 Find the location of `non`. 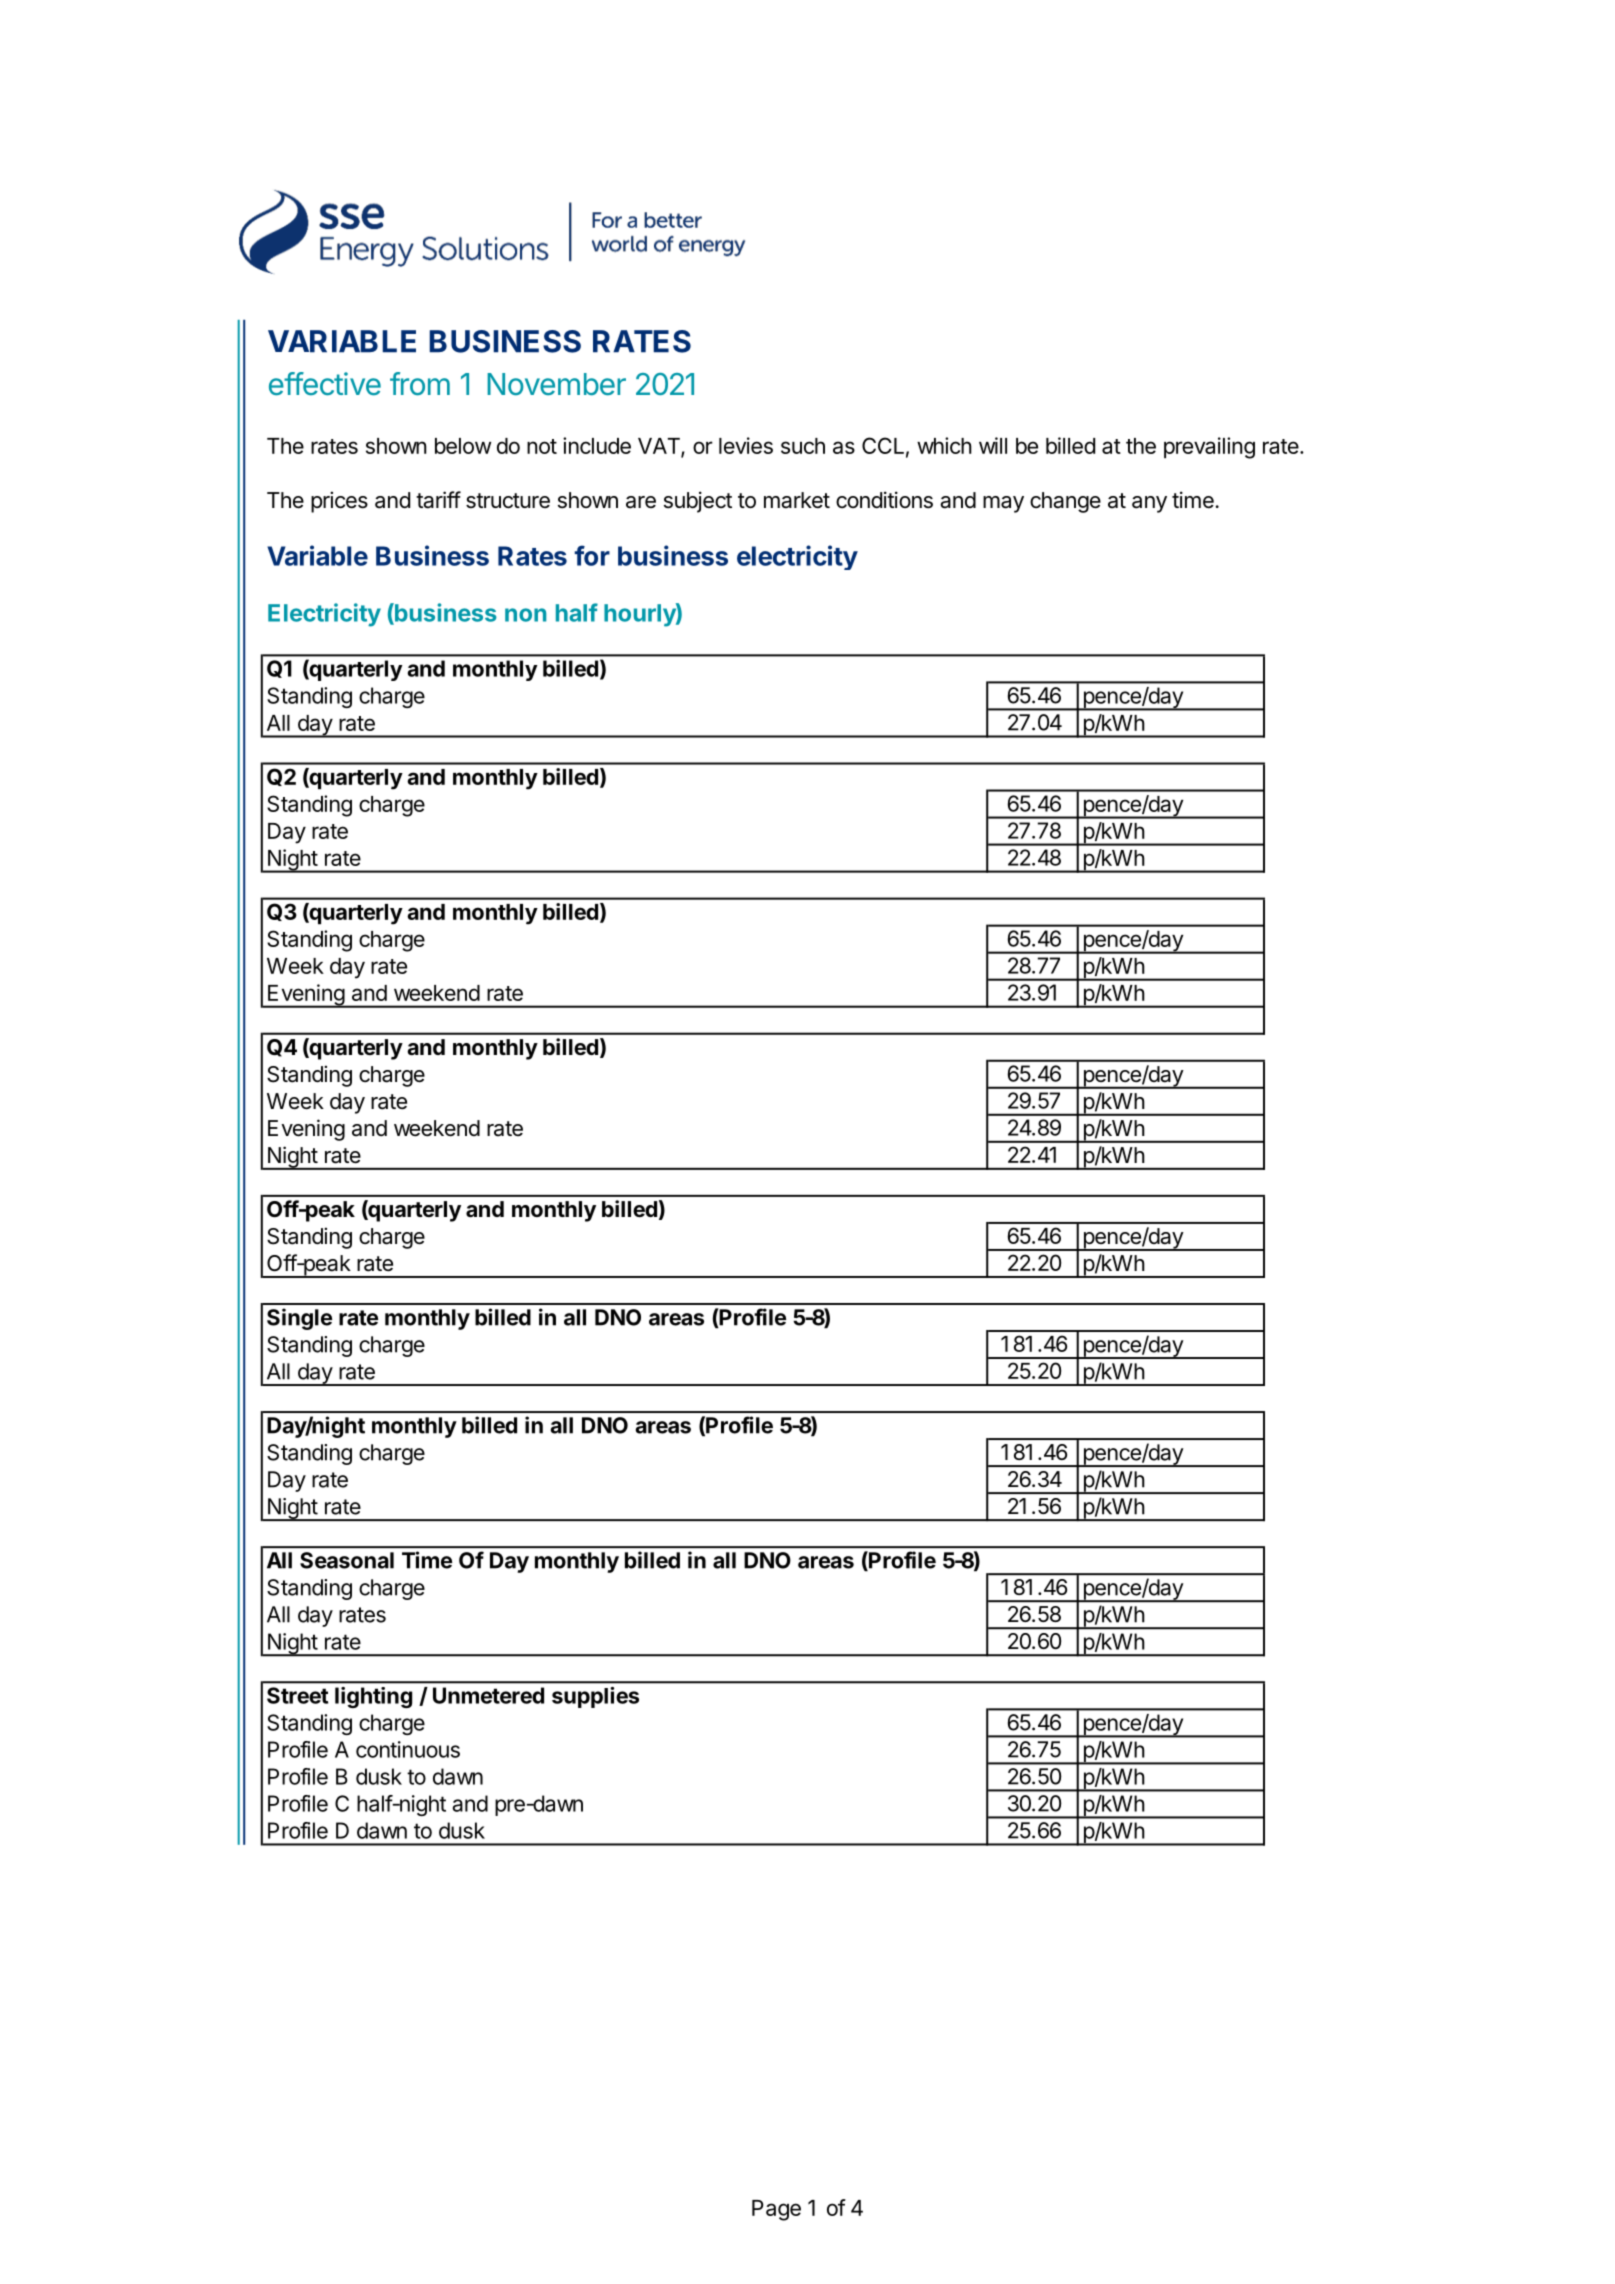

non is located at coordinates (525, 615).
